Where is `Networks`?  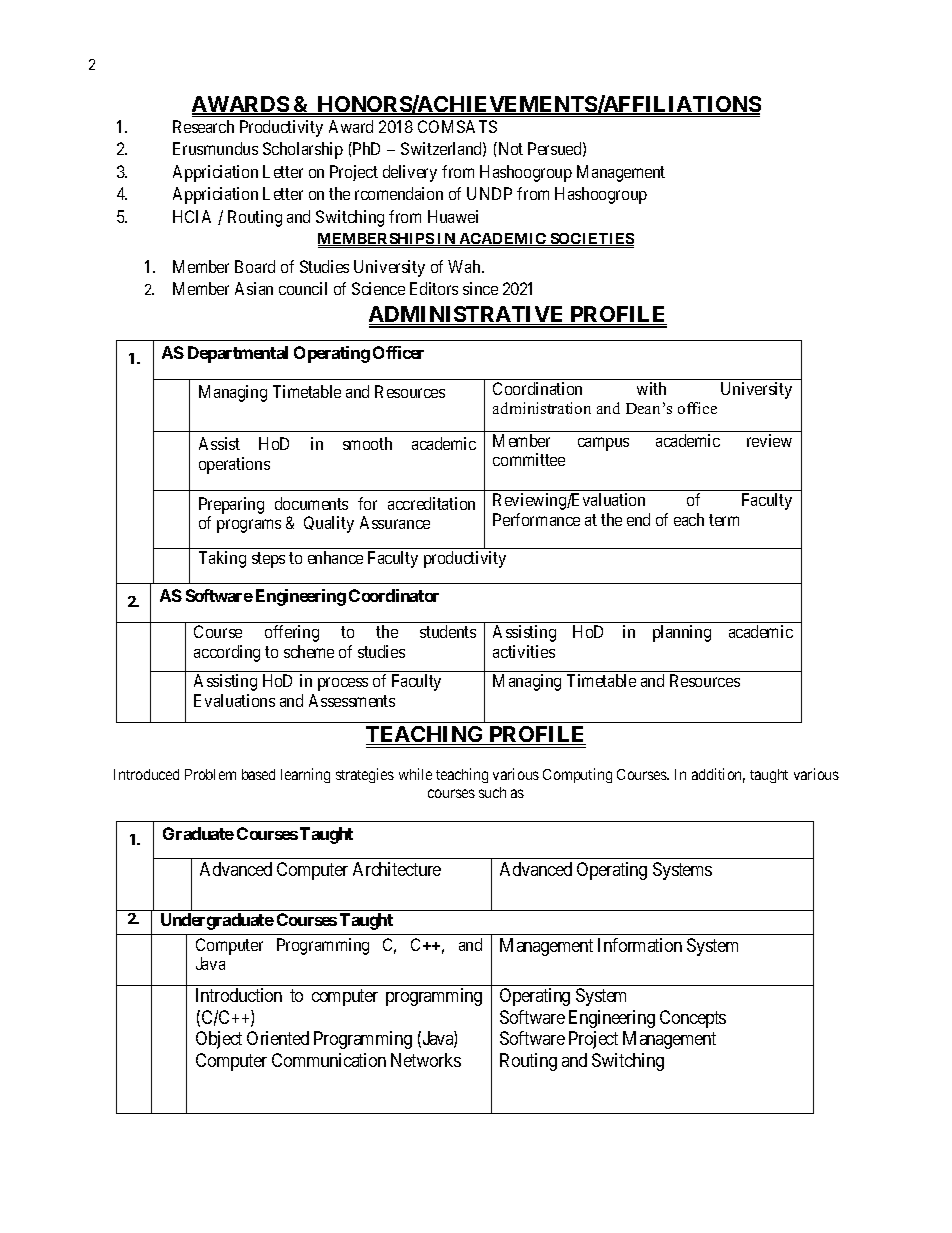 Networks is located at coordinates (426, 1060).
